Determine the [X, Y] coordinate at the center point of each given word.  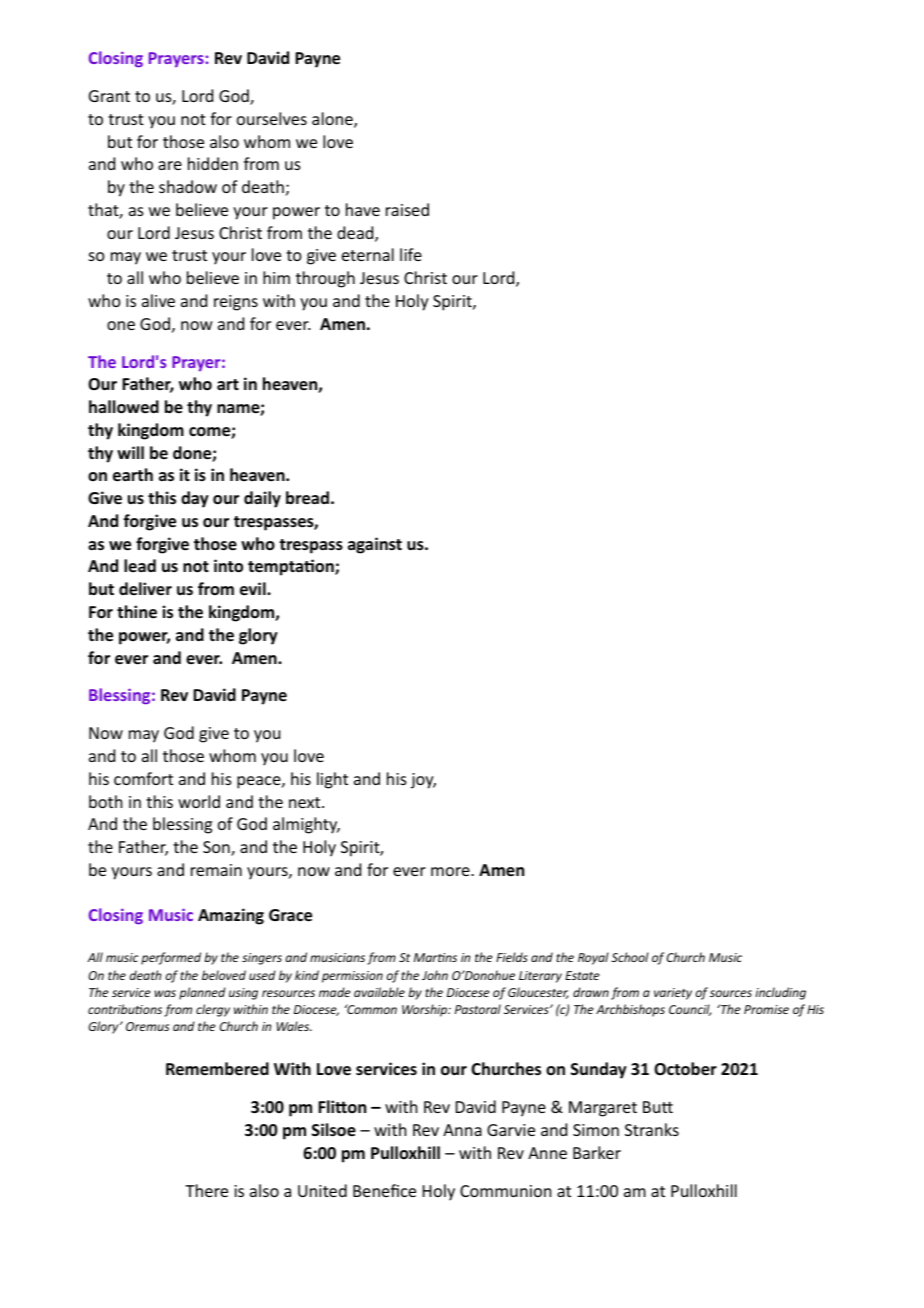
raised [407, 209]
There [206, 1190]
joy [423, 781]
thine [137, 612]
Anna [462, 1130]
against [375, 545]
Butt [658, 1107]
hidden [213, 163]
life [411, 254]
